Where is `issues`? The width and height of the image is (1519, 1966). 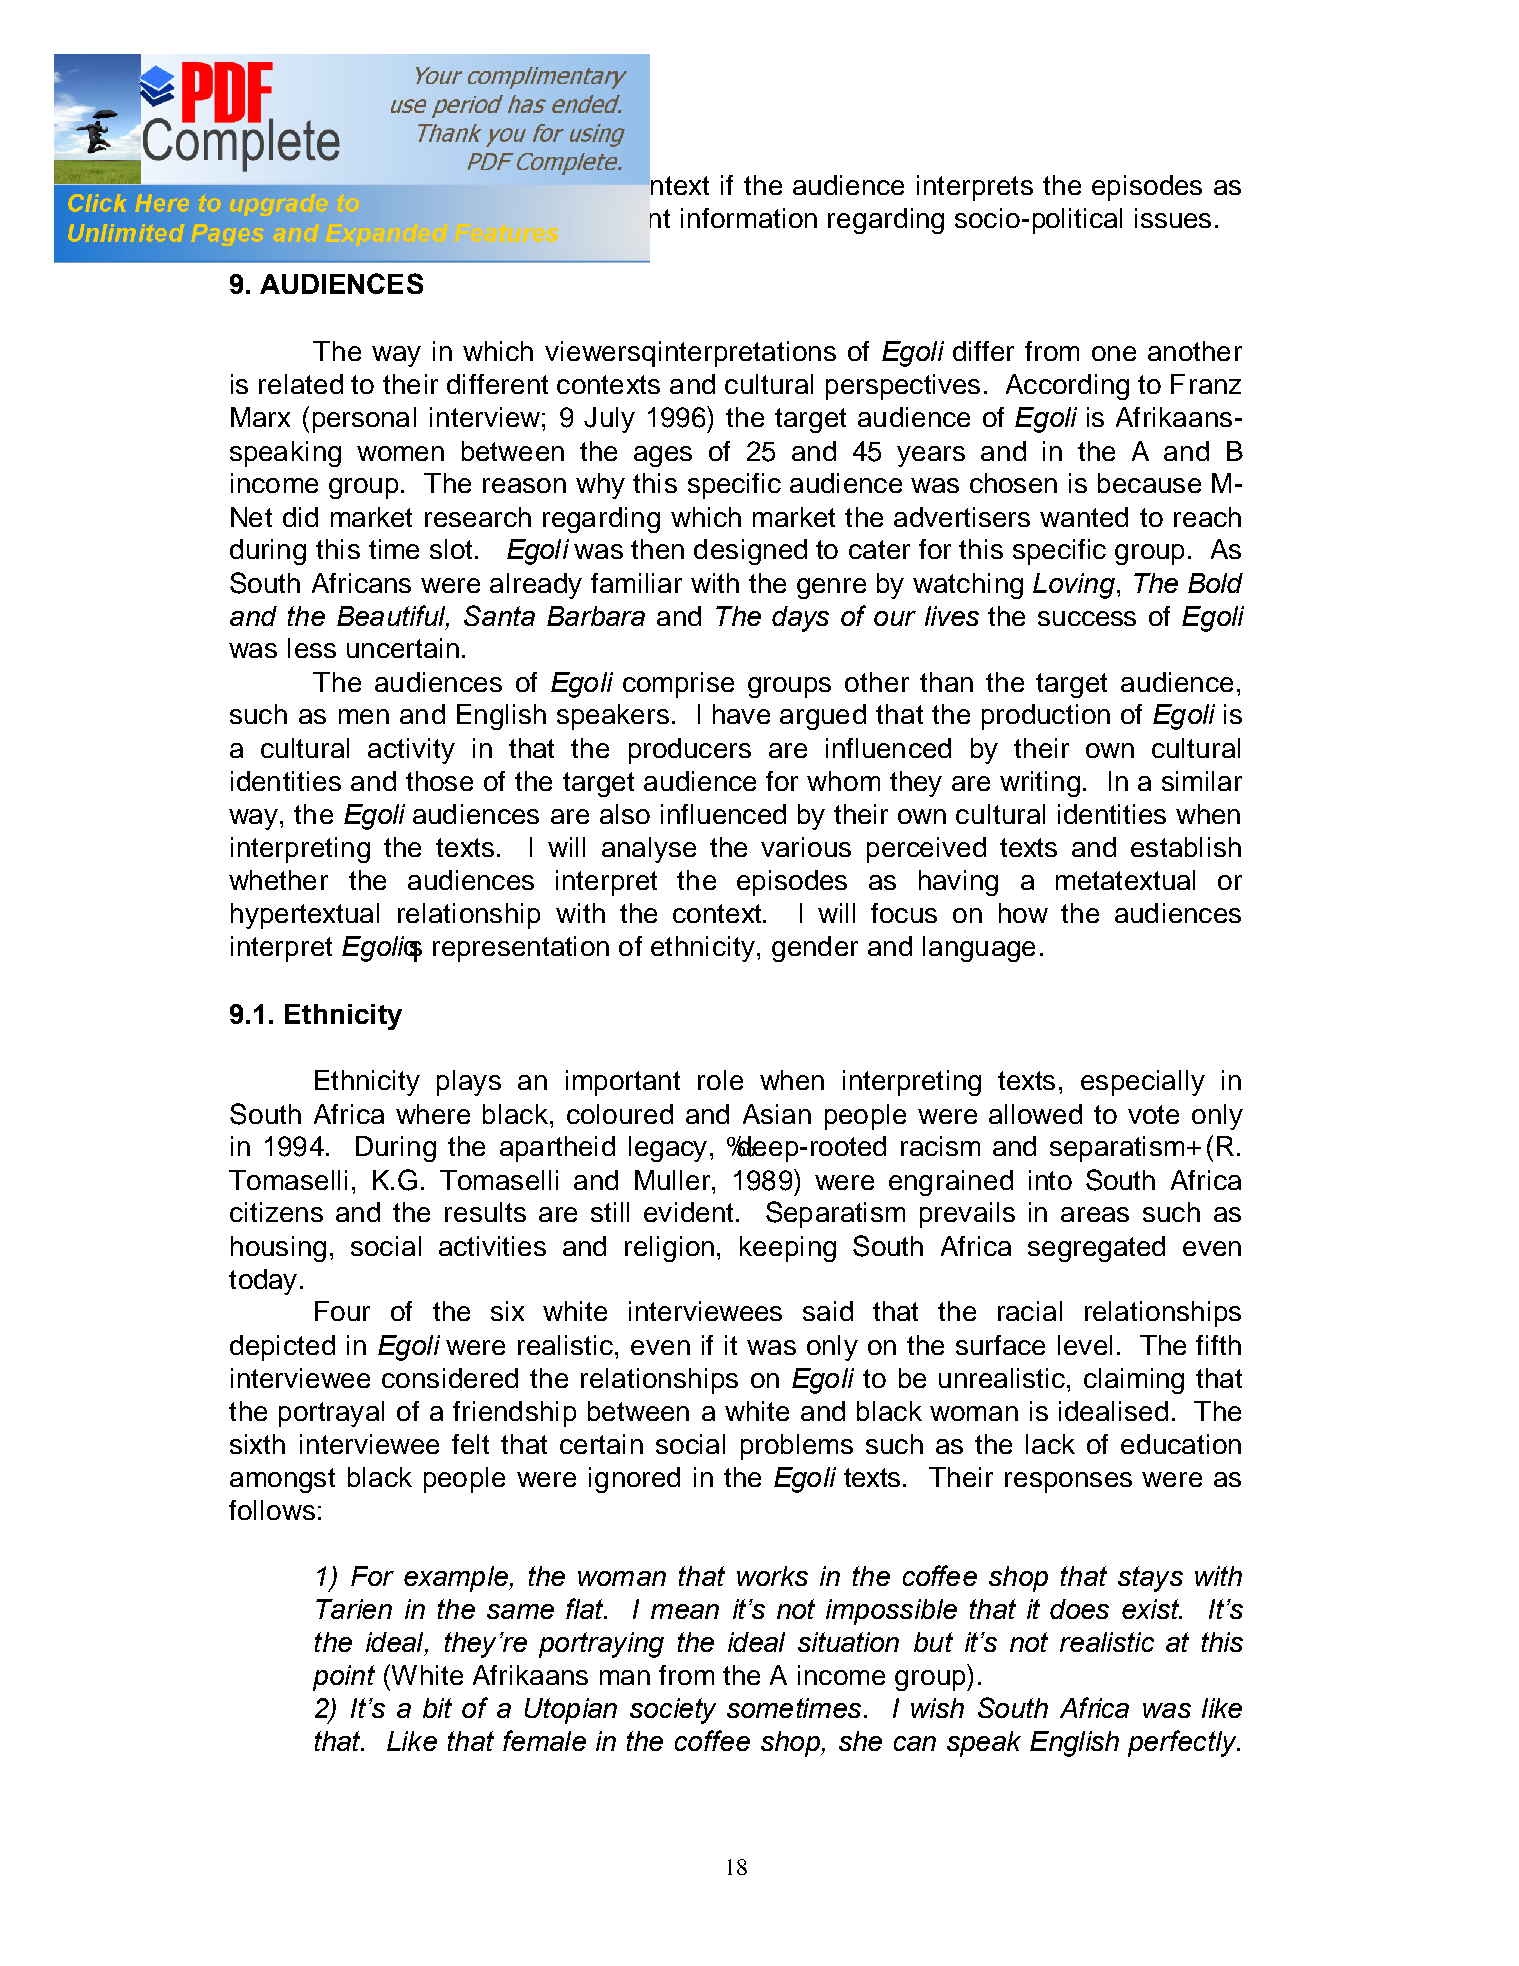 issues is located at coordinates (1173, 218).
